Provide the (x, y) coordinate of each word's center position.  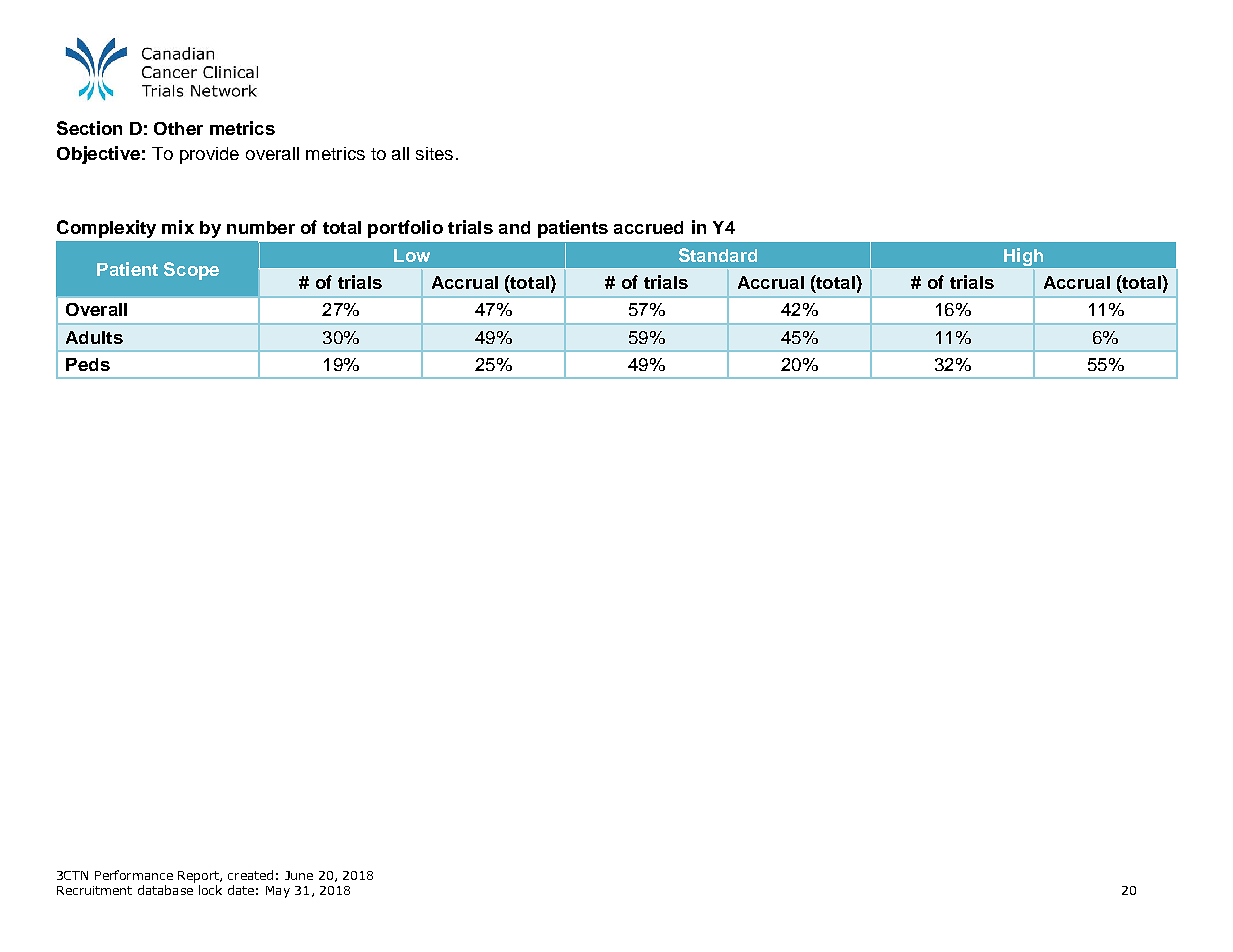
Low (412, 255)
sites (434, 153)
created (250, 875)
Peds (88, 364)
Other (178, 128)
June (299, 875)
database (165, 890)
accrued (648, 227)
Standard (718, 255)
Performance (134, 875)
